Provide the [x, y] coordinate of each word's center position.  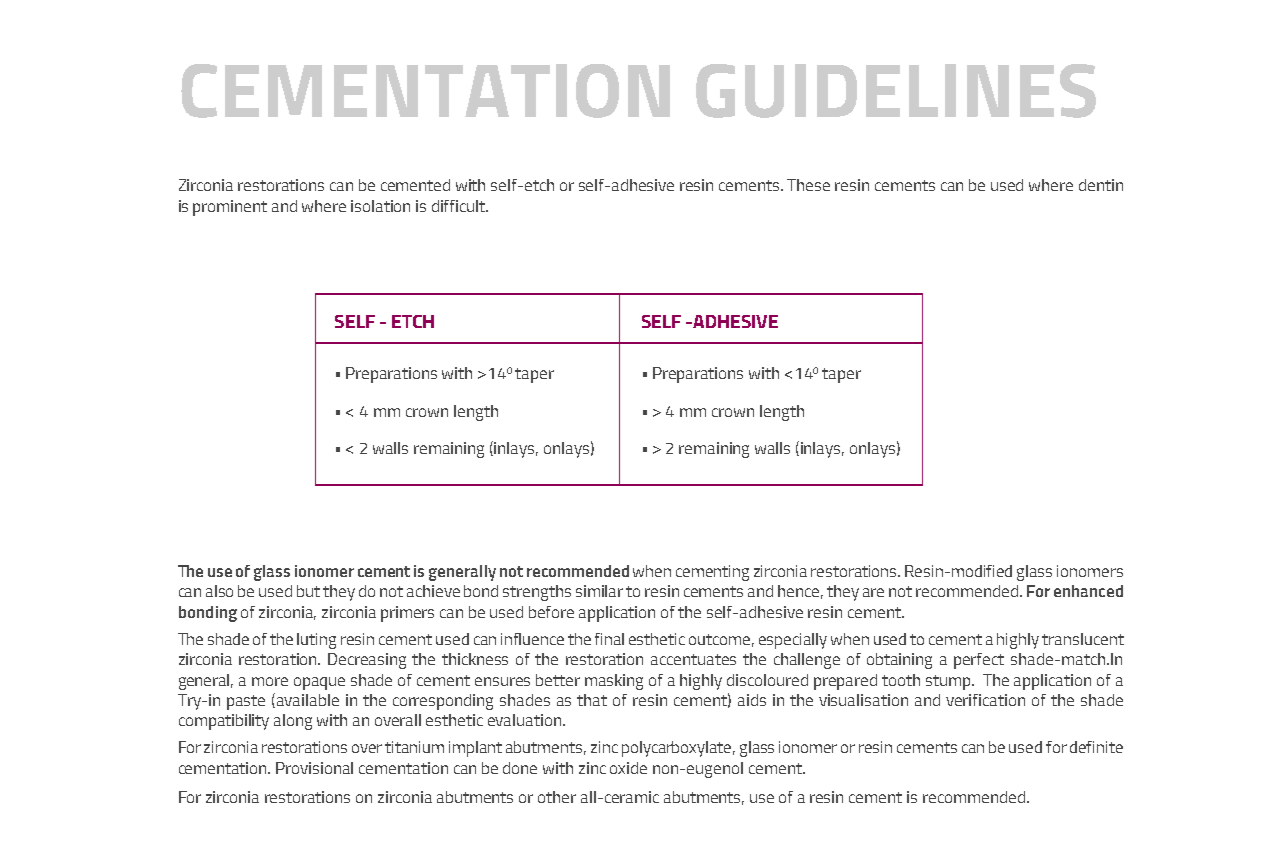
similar [599, 591]
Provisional [314, 768]
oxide [628, 768]
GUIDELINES [896, 91]
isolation [380, 206]
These [808, 185]
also [219, 591]
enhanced [1088, 591]
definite [1096, 747]
